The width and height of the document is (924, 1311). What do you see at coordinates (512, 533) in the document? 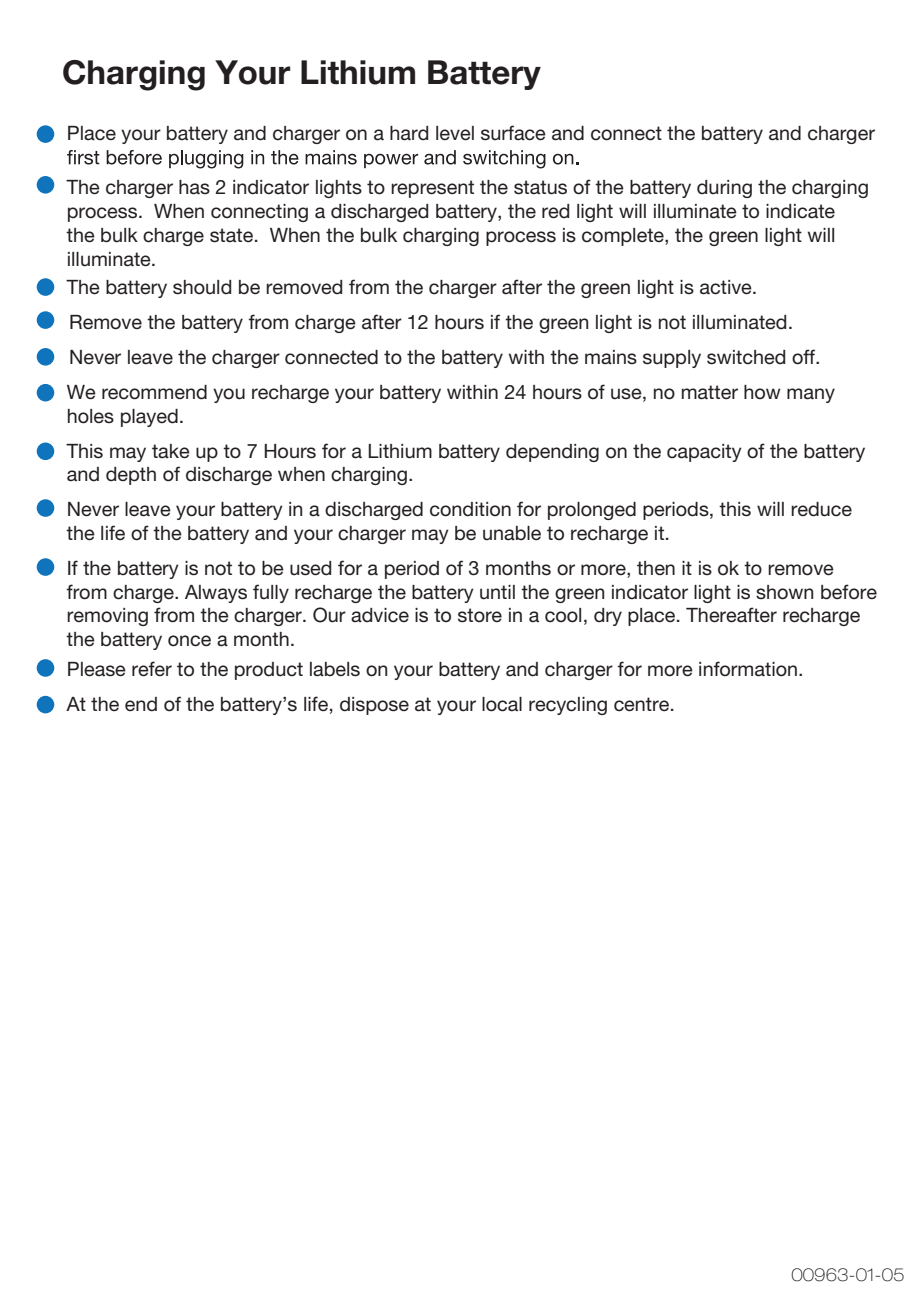
I see `unable` at bounding box center [512, 533].
